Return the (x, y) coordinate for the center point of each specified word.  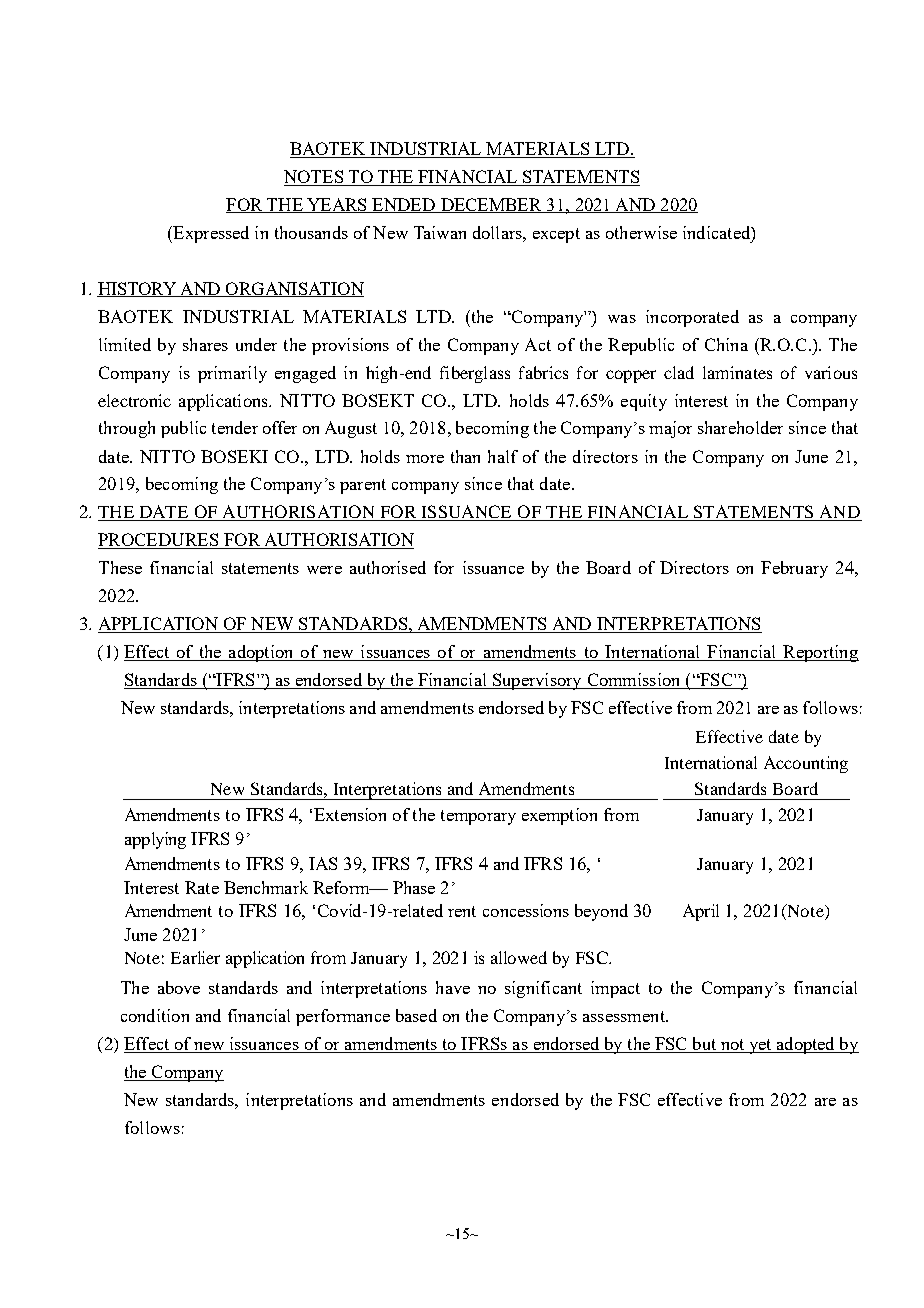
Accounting (806, 764)
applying (155, 840)
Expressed (210, 234)
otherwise (641, 232)
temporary (478, 817)
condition (155, 1015)
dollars (498, 232)
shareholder (740, 427)
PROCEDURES (159, 541)
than (465, 456)
